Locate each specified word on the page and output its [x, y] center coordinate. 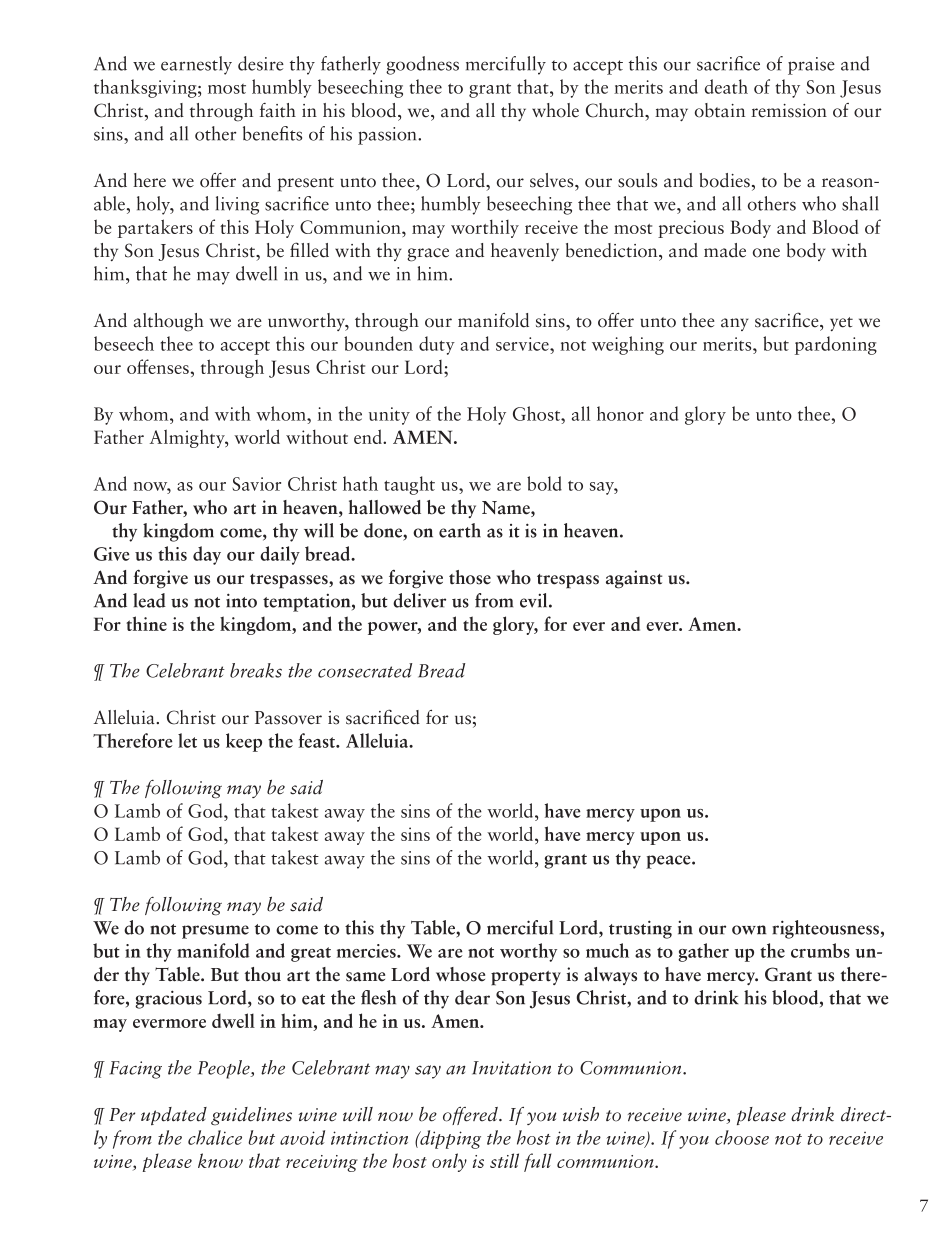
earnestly [196, 65]
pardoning [836, 345]
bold [544, 483]
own [749, 930]
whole [555, 110]
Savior [256, 484]
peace [669, 862]
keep [244, 742]
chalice [215, 1137]
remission [789, 111]
